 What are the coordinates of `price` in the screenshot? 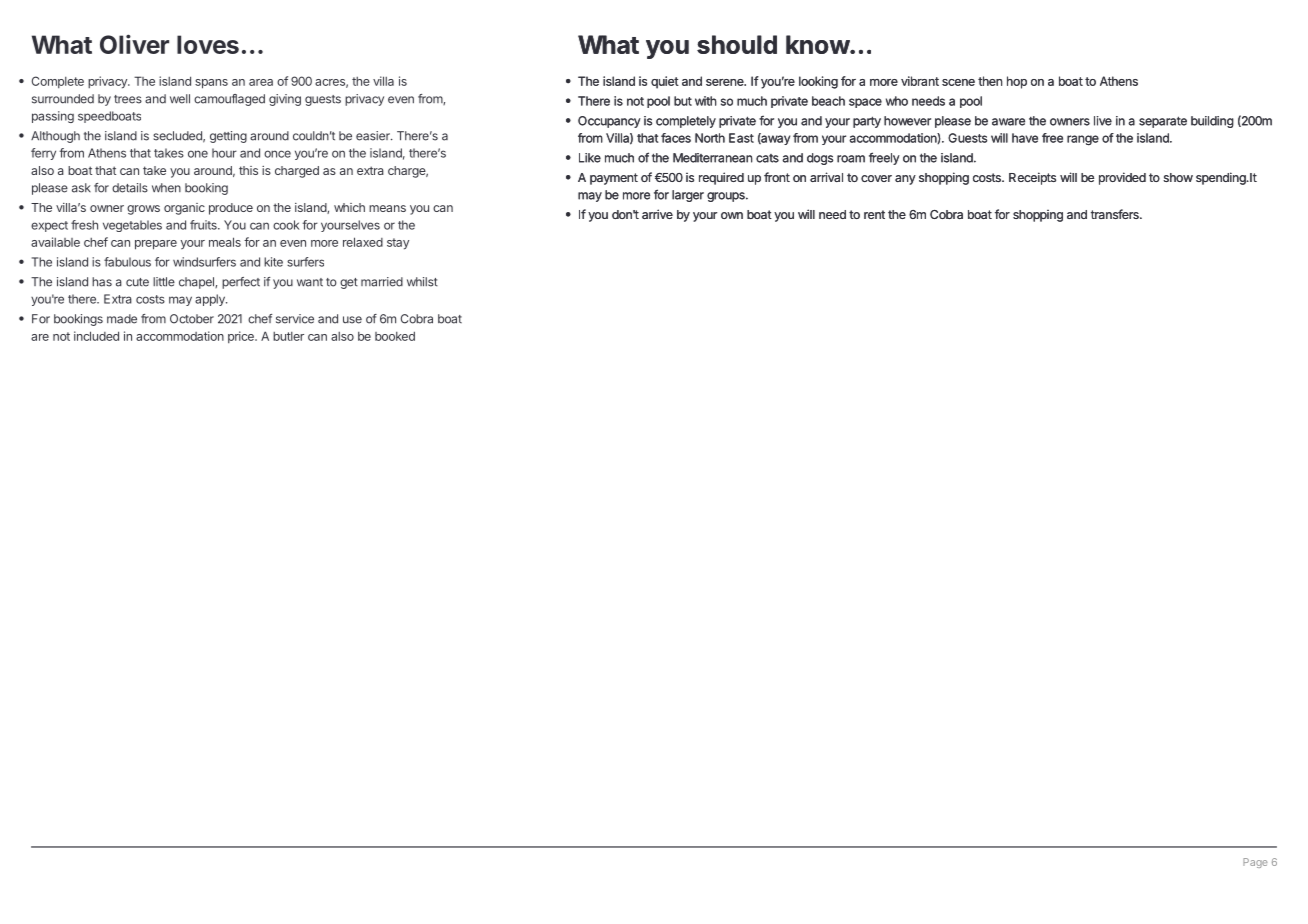 It's located at (242, 337).
